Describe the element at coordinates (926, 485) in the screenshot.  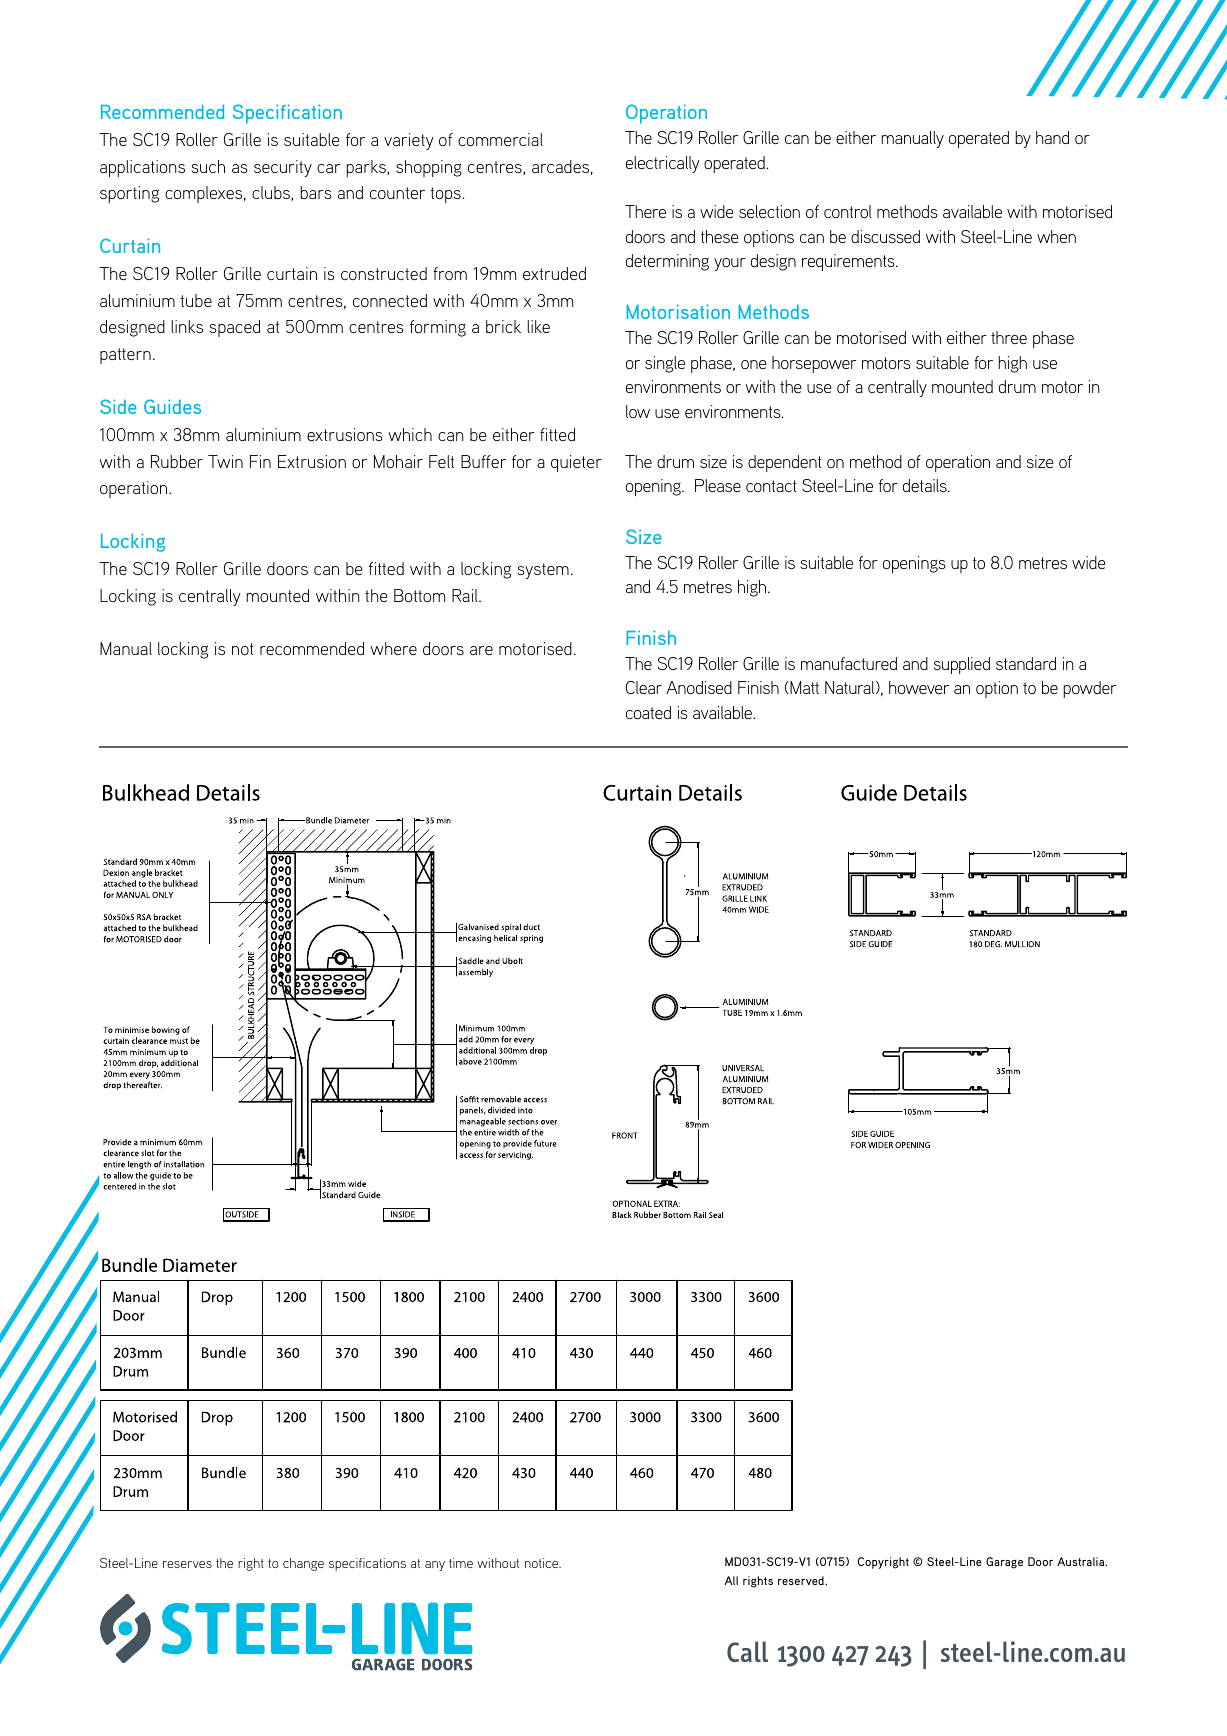
I see `details` at that location.
